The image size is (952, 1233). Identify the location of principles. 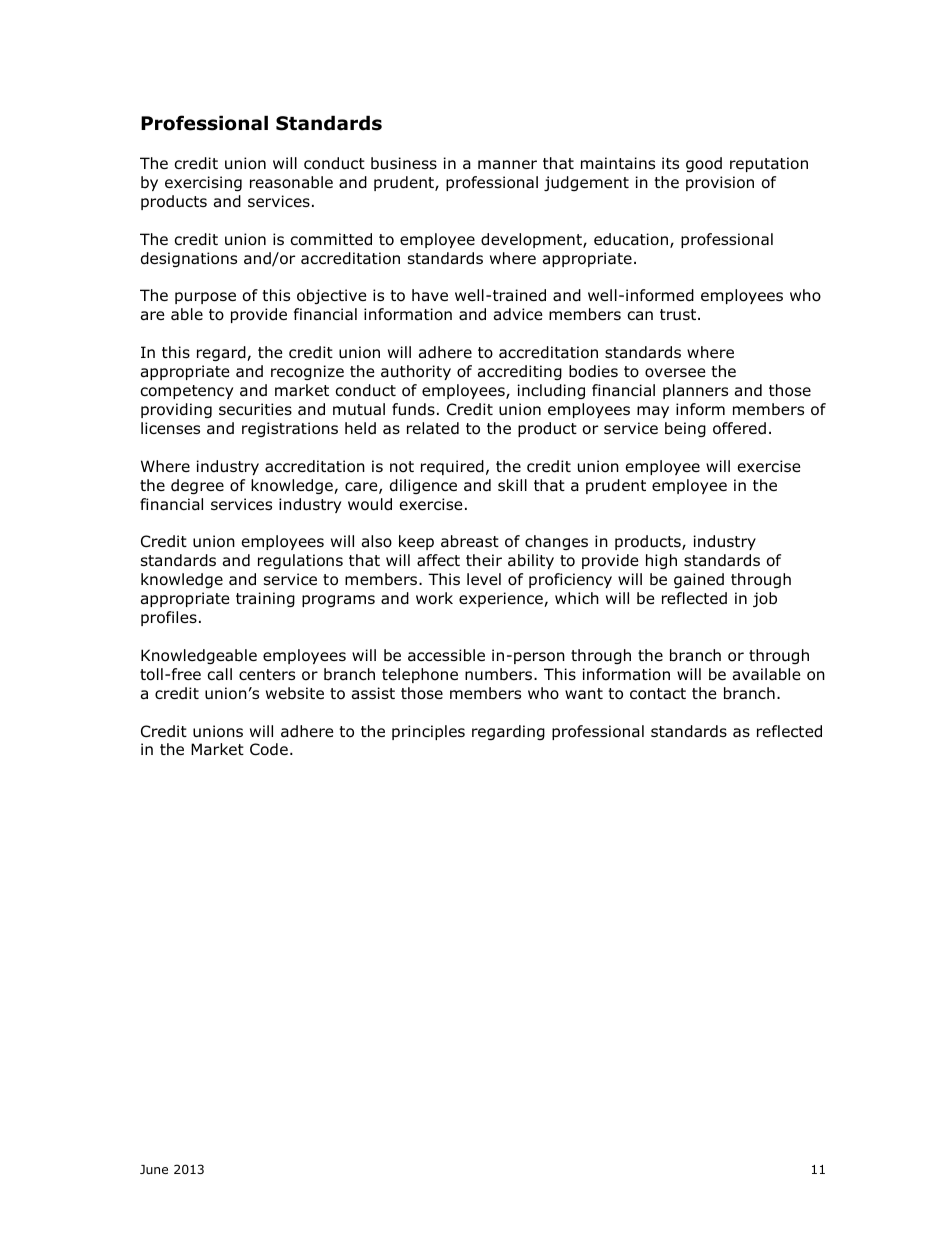
(428, 732).
